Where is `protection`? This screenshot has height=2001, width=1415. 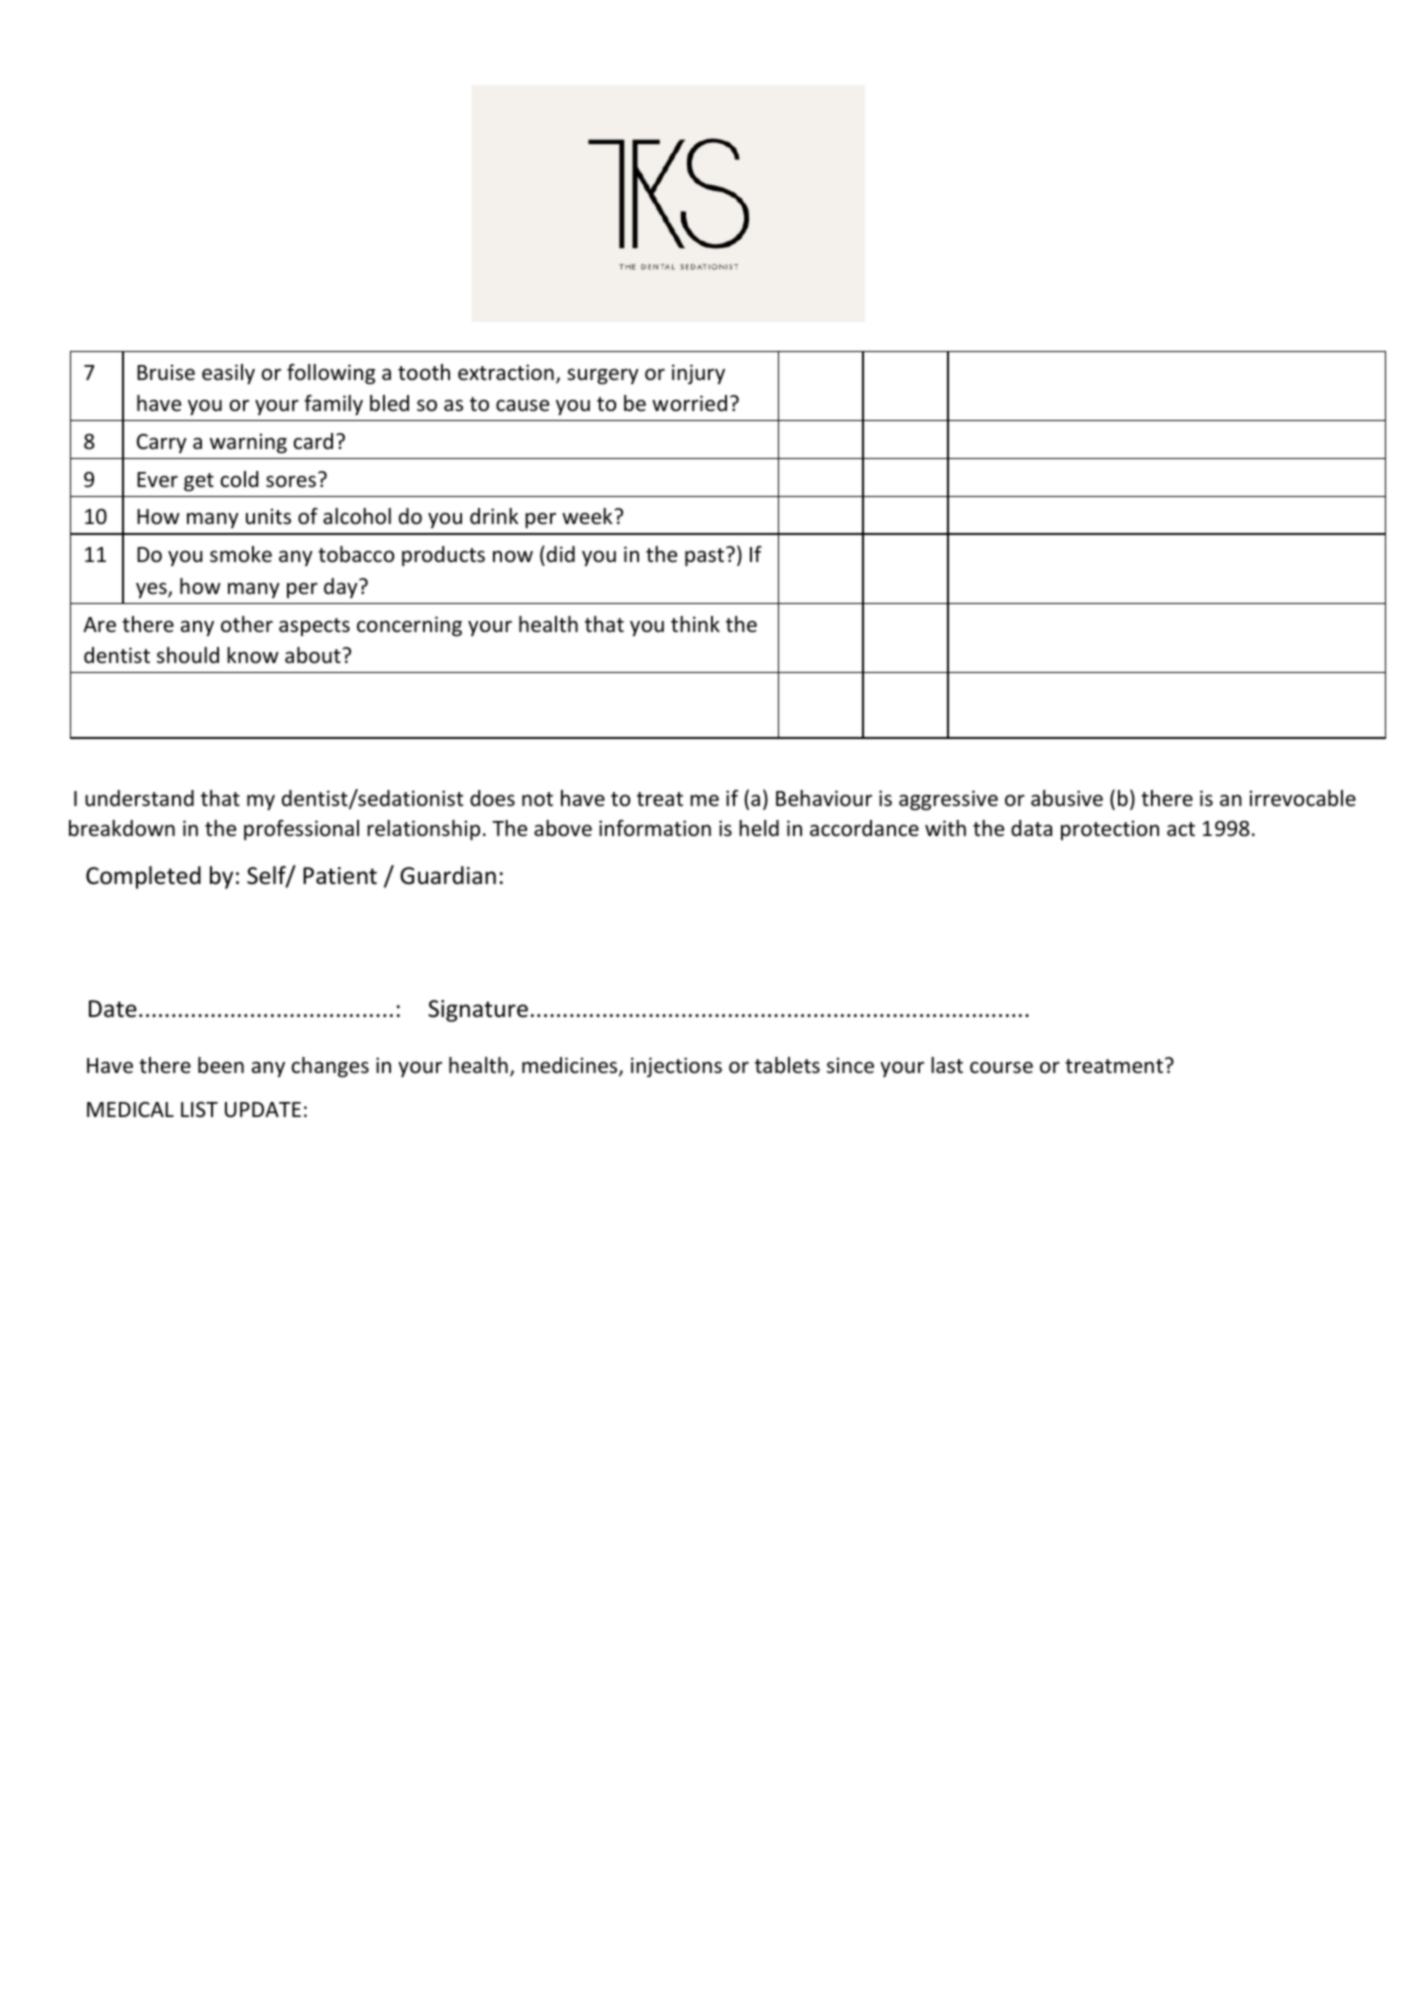
protection is located at coordinates (1110, 830).
